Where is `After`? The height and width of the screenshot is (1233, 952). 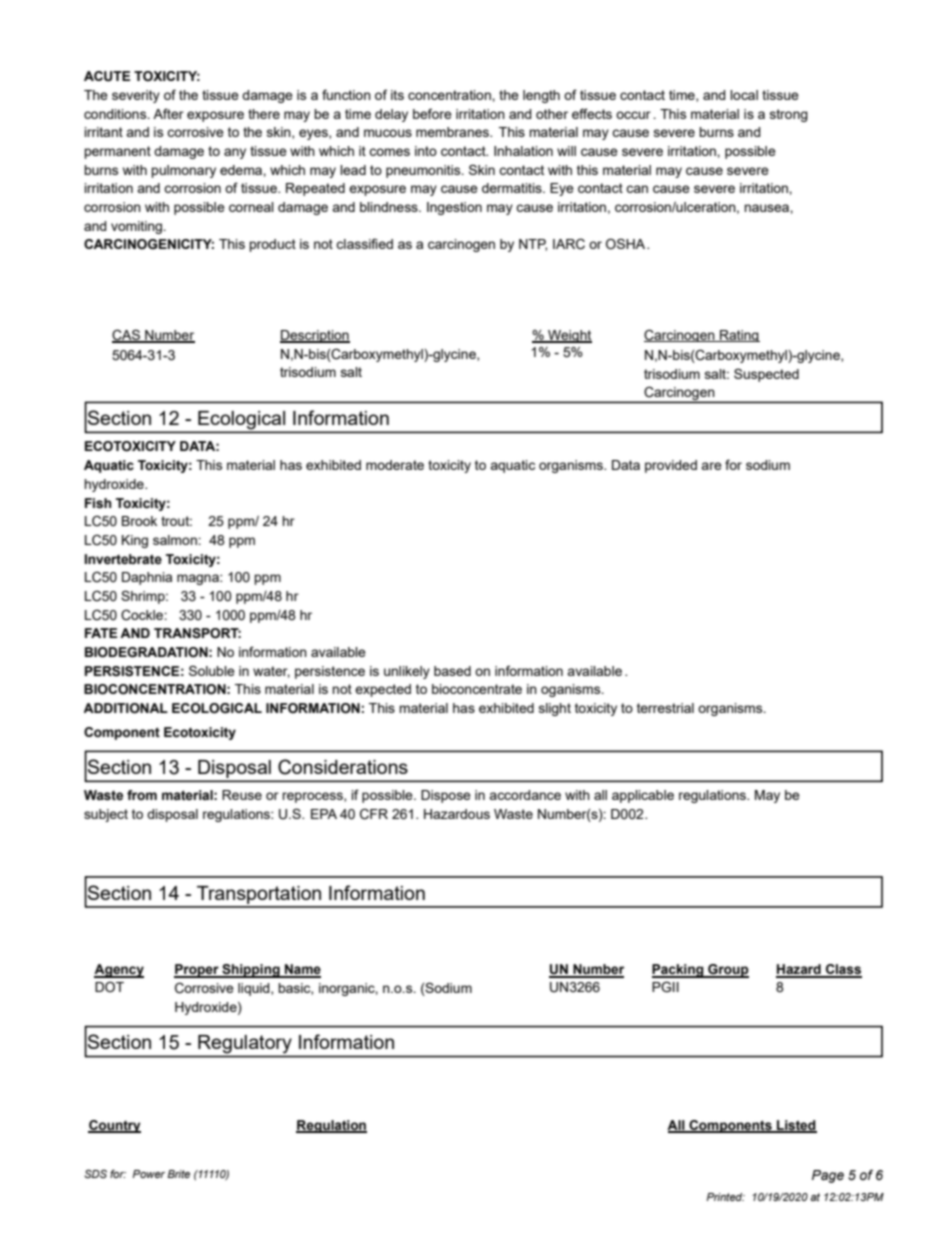
After is located at coordinates (168, 113).
